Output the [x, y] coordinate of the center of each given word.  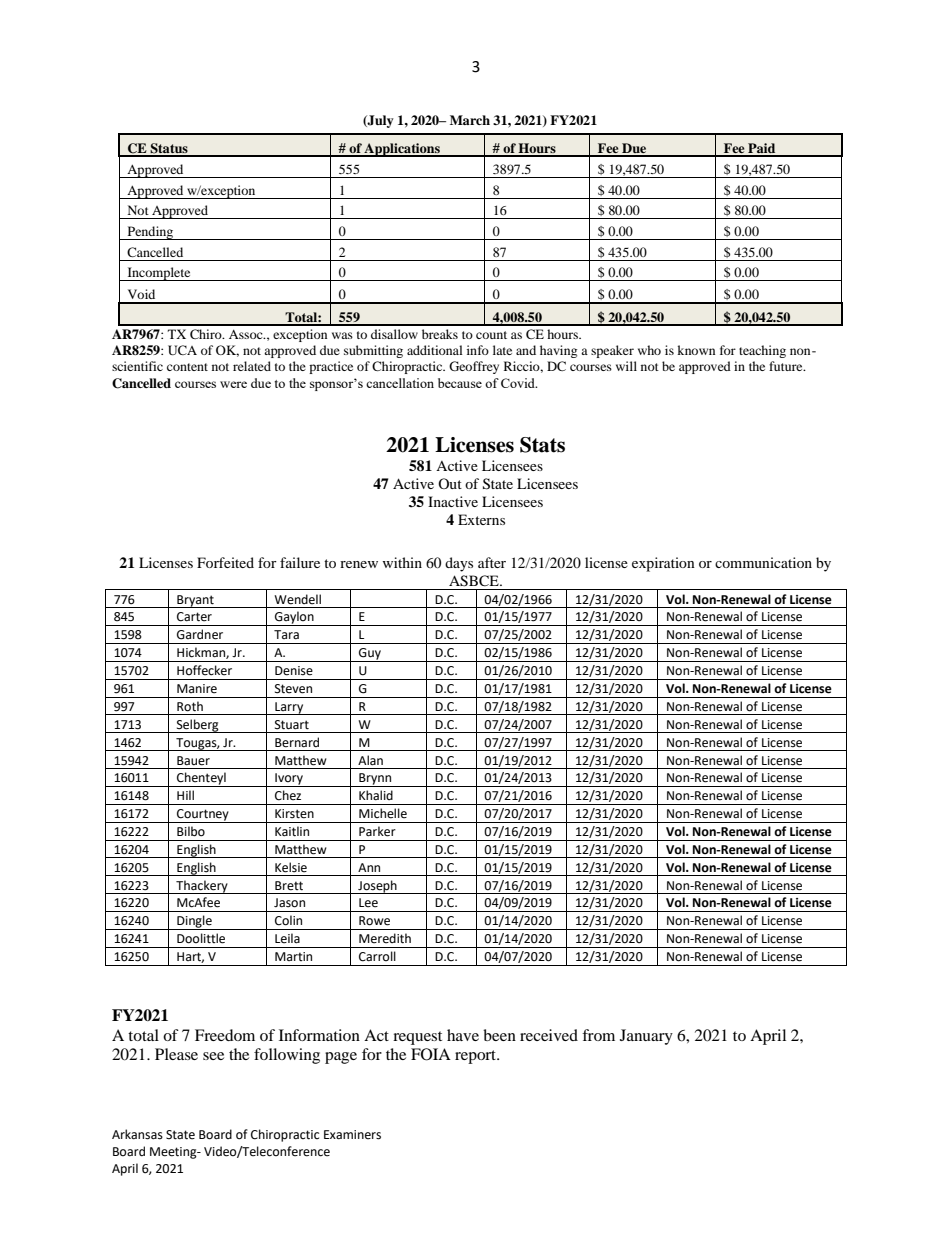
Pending [150, 233]
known [696, 350]
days [459, 564]
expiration [663, 564]
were [233, 384]
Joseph [377, 887]
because [460, 383]
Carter [194, 617]
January [646, 1037]
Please [176, 1054]
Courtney [203, 816]
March [470, 120]
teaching [762, 351]
